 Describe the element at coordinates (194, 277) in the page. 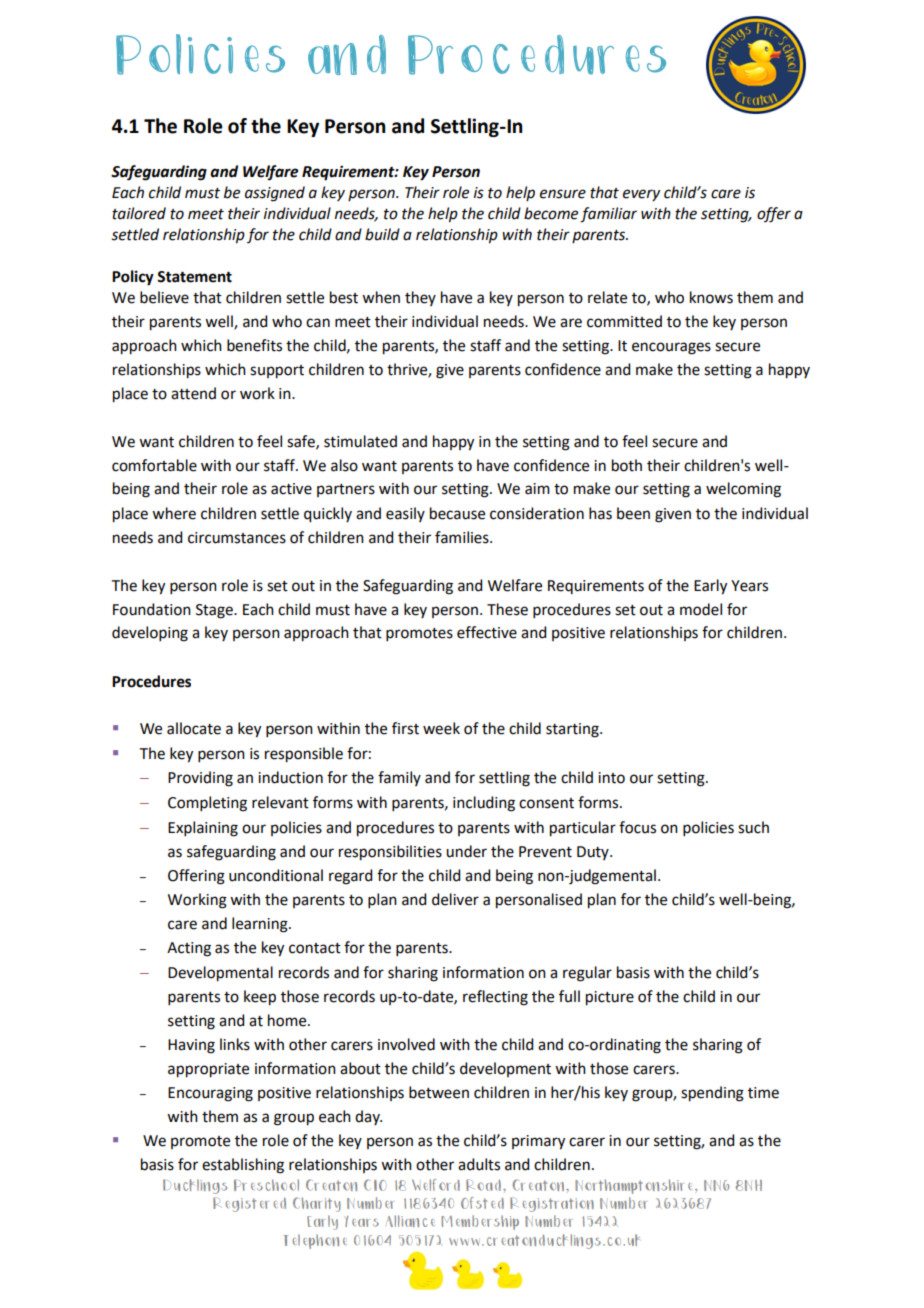

I see `Statement` at that location.
